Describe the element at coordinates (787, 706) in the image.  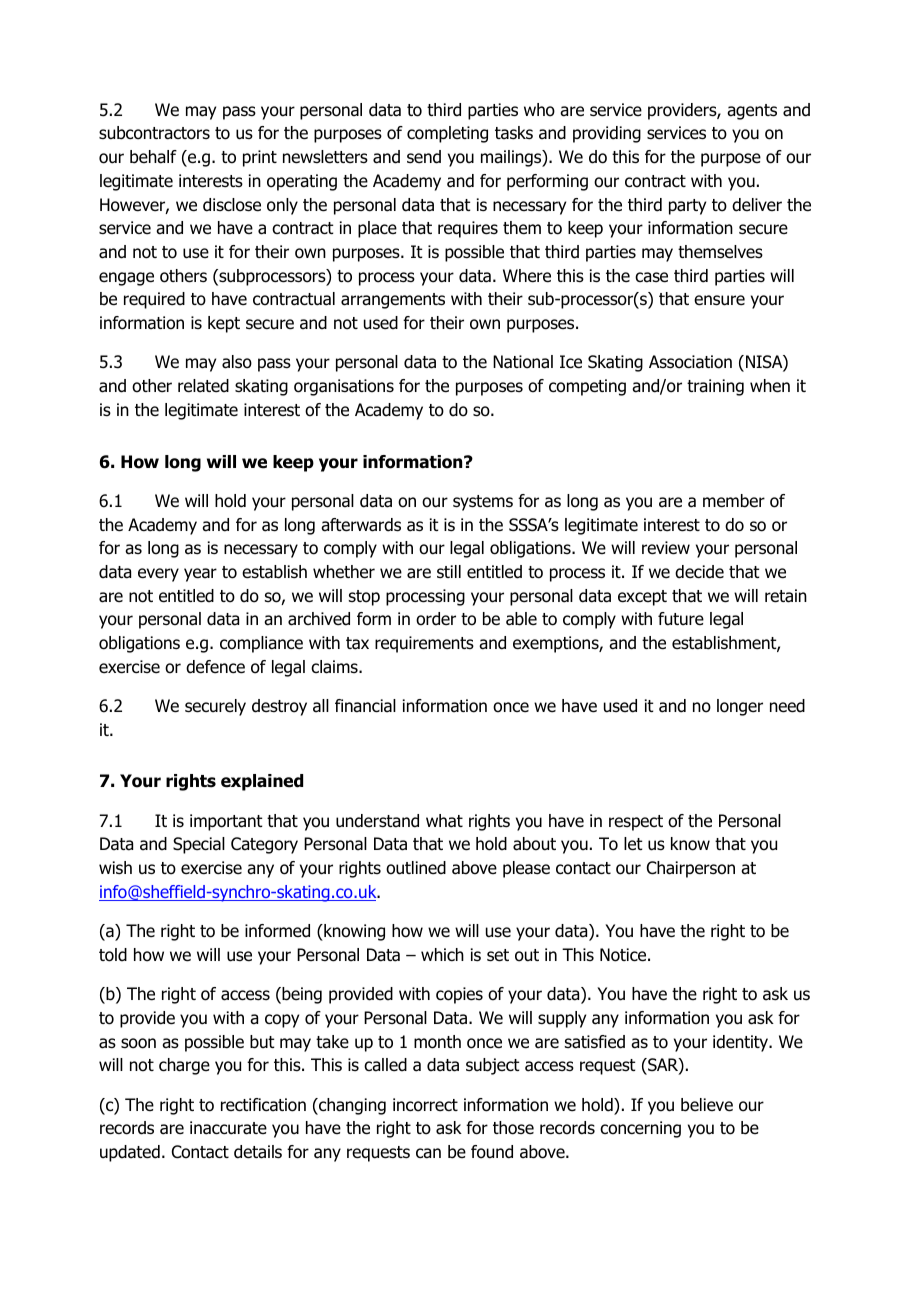
I see `need` at that location.
